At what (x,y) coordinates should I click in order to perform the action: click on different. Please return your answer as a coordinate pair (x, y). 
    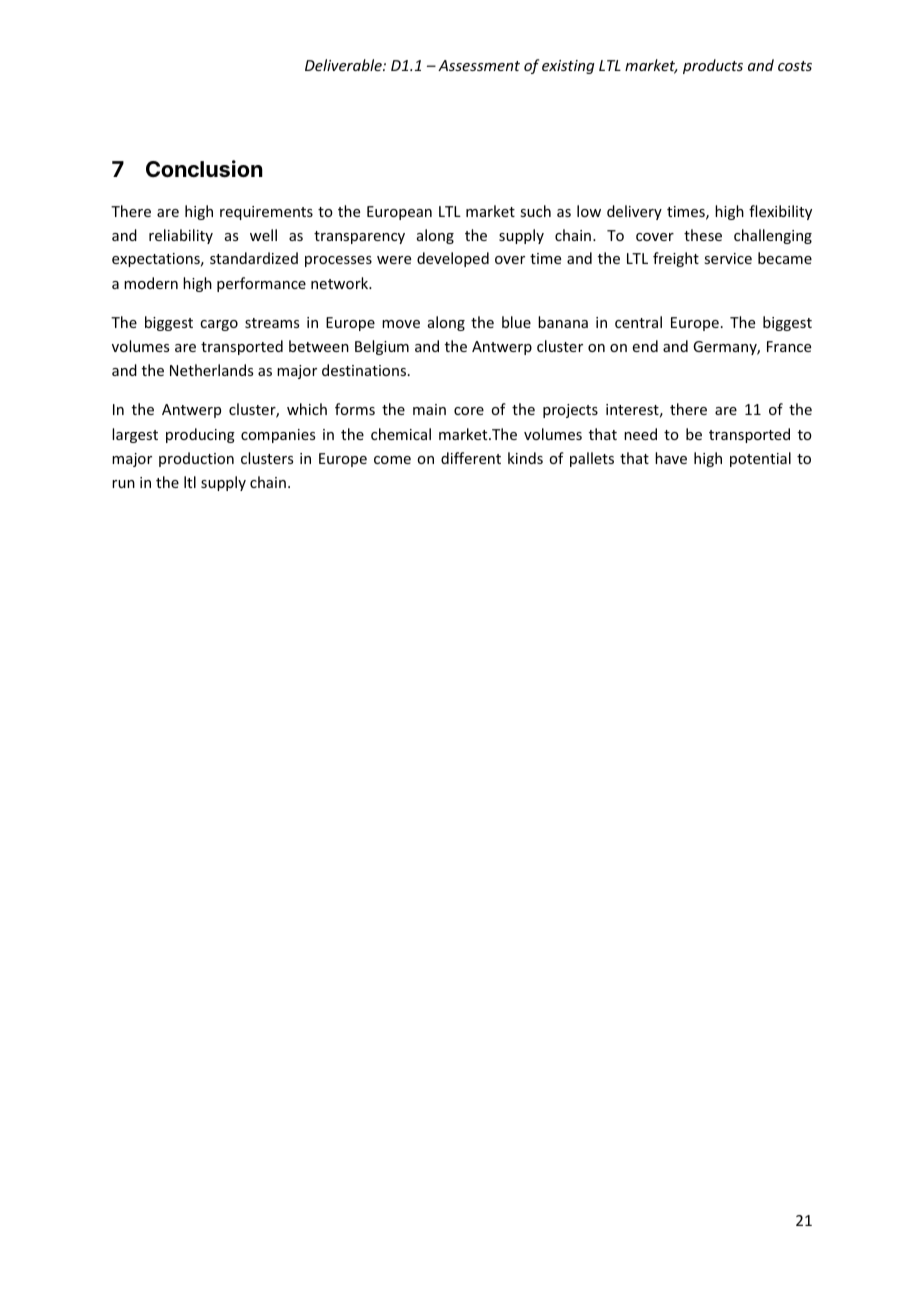
    Looking at the image, I should click on (471, 458).
